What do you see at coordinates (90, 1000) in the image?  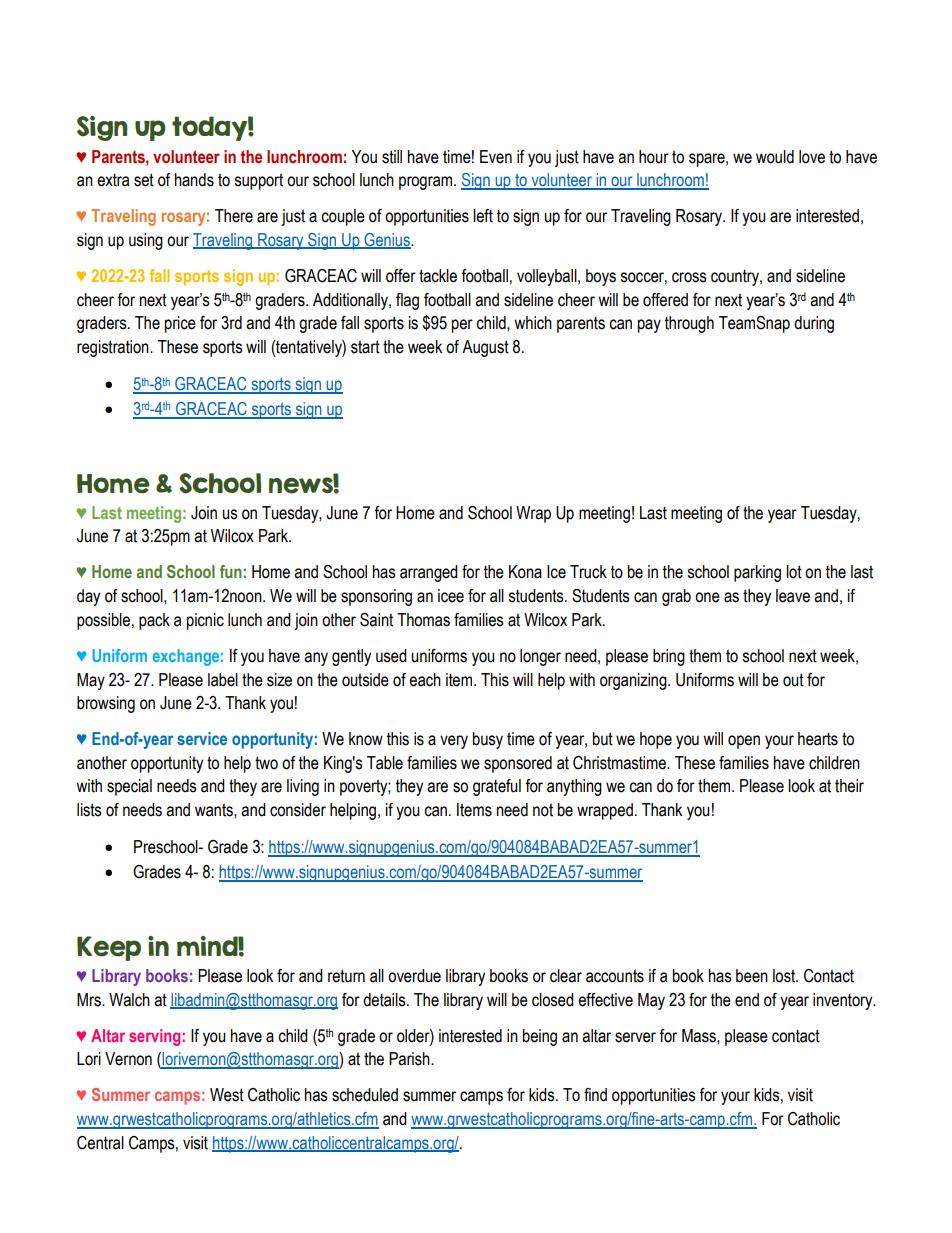 I see `Mrs` at bounding box center [90, 1000].
